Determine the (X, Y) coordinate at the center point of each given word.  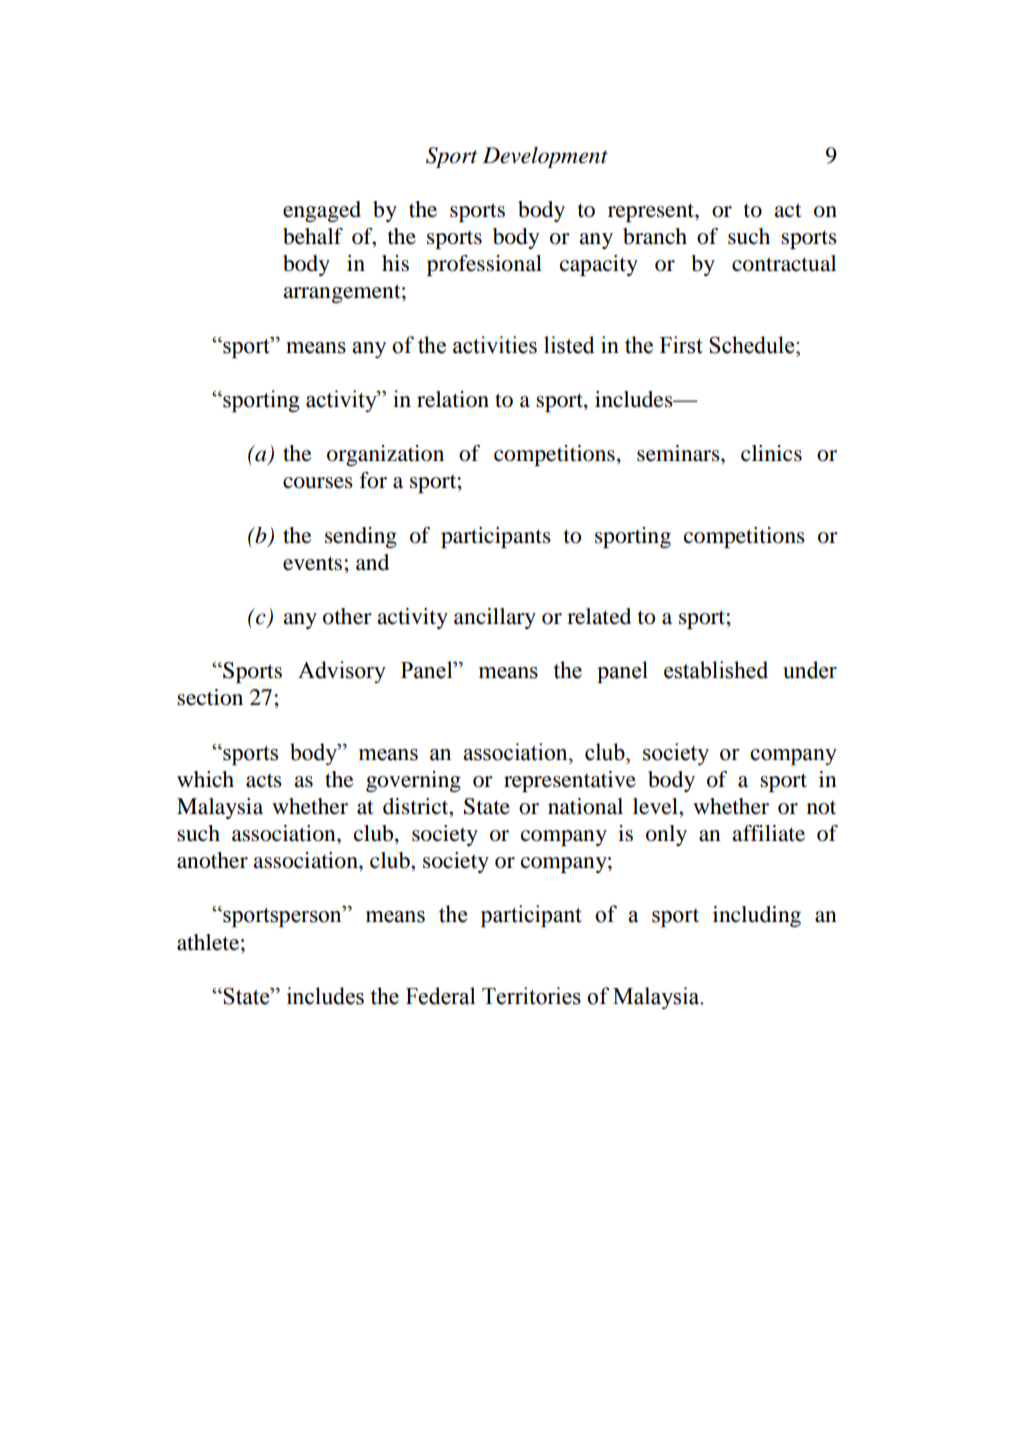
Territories (531, 996)
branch (655, 236)
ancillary (495, 618)
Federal (440, 996)
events (312, 563)
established (716, 670)
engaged (322, 211)
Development (545, 157)
